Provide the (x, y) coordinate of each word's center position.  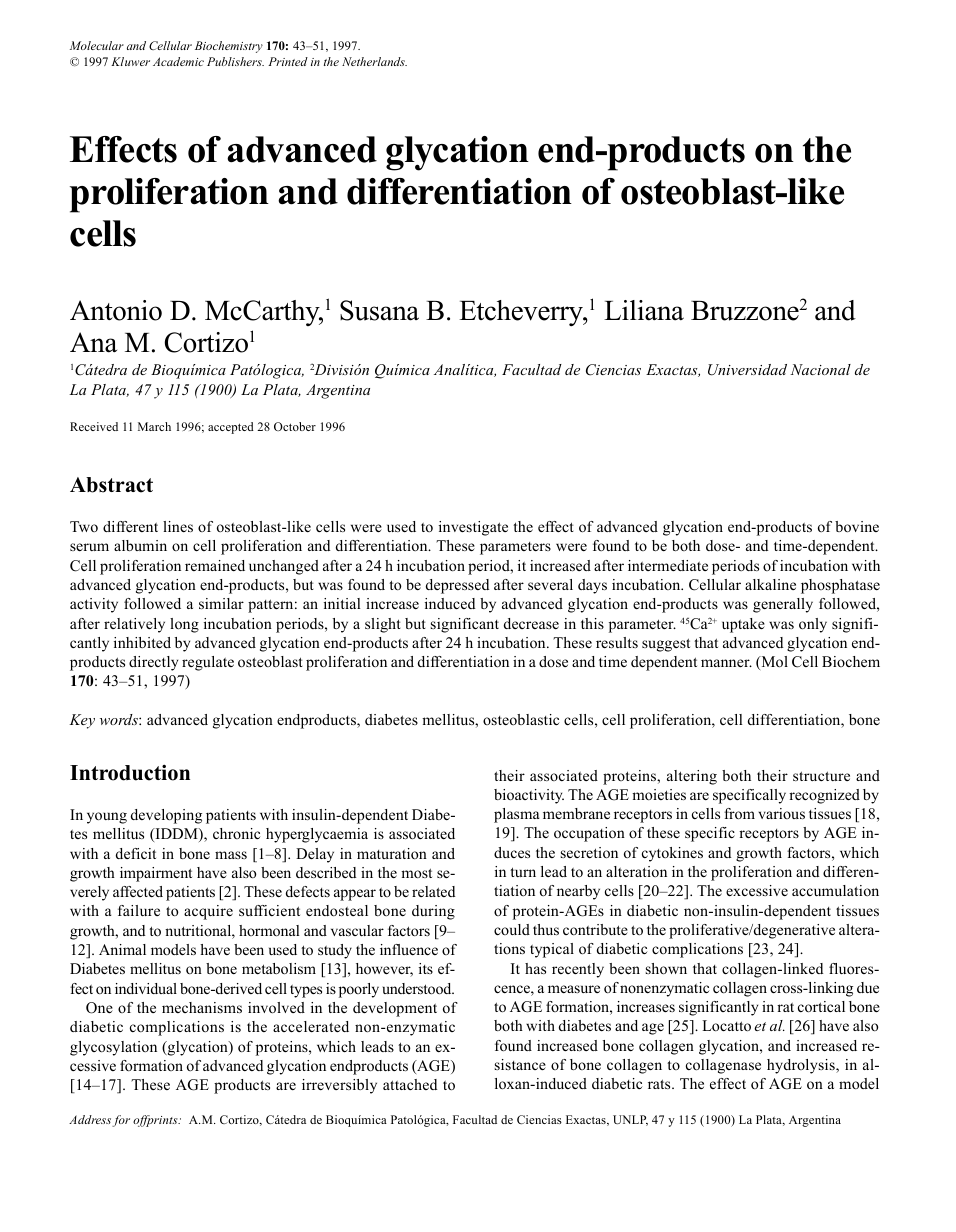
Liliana (644, 310)
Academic (178, 61)
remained (215, 565)
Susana (379, 310)
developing (166, 816)
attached (410, 1084)
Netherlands (374, 61)
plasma (517, 815)
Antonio (116, 310)
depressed (457, 586)
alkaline (770, 584)
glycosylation (113, 1048)
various (781, 813)
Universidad (747, 370)
